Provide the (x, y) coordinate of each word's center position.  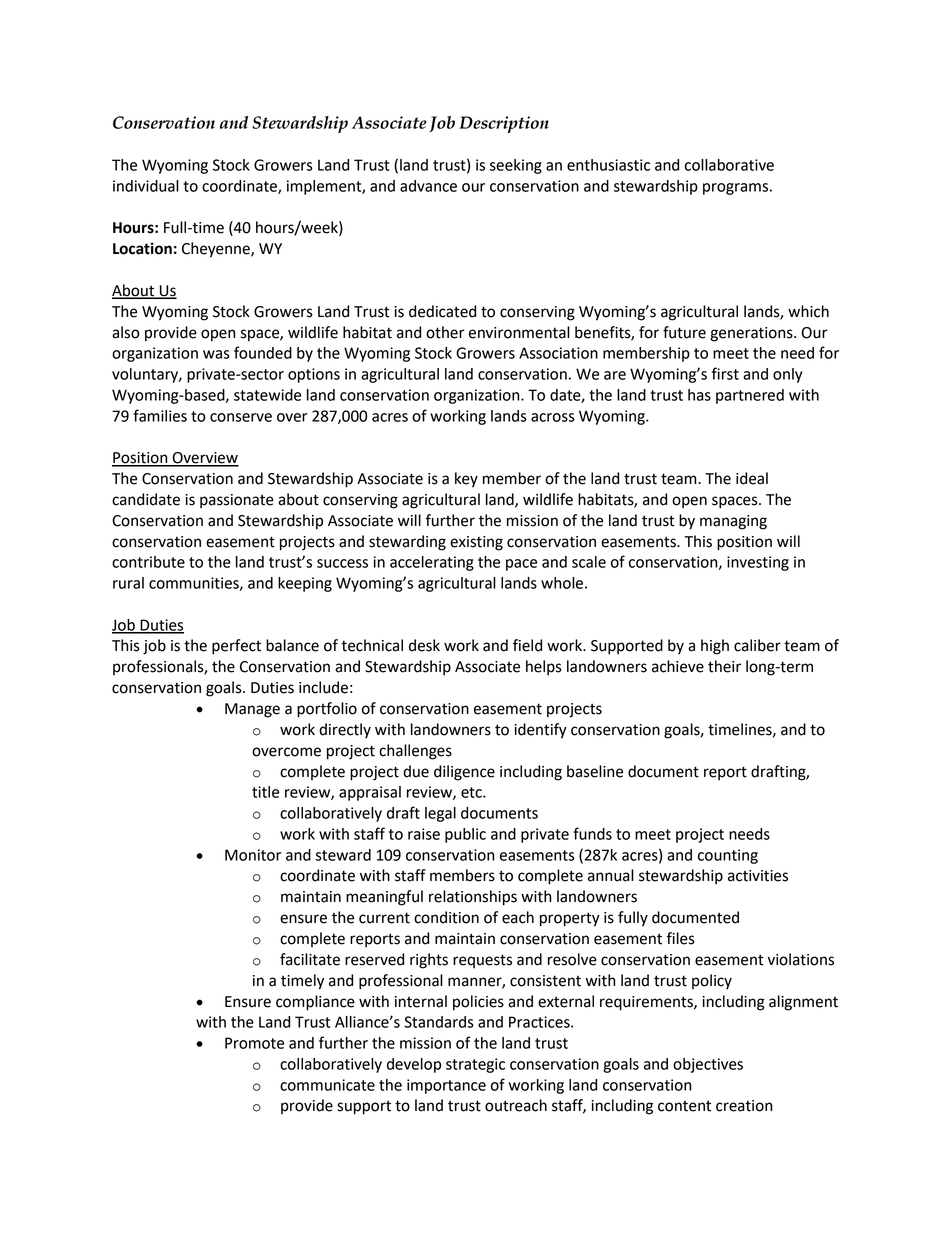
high (715, 647)
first (725, 373)
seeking (516, 166)
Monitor (253, 855)
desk (424, 645)
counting (728, 856)
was (216, 354)
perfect (236, 647)
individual (146, 186)
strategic (475, 1065)
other (445, 332)
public (465, 835)
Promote (254, 1043)
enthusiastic (608, 165)
